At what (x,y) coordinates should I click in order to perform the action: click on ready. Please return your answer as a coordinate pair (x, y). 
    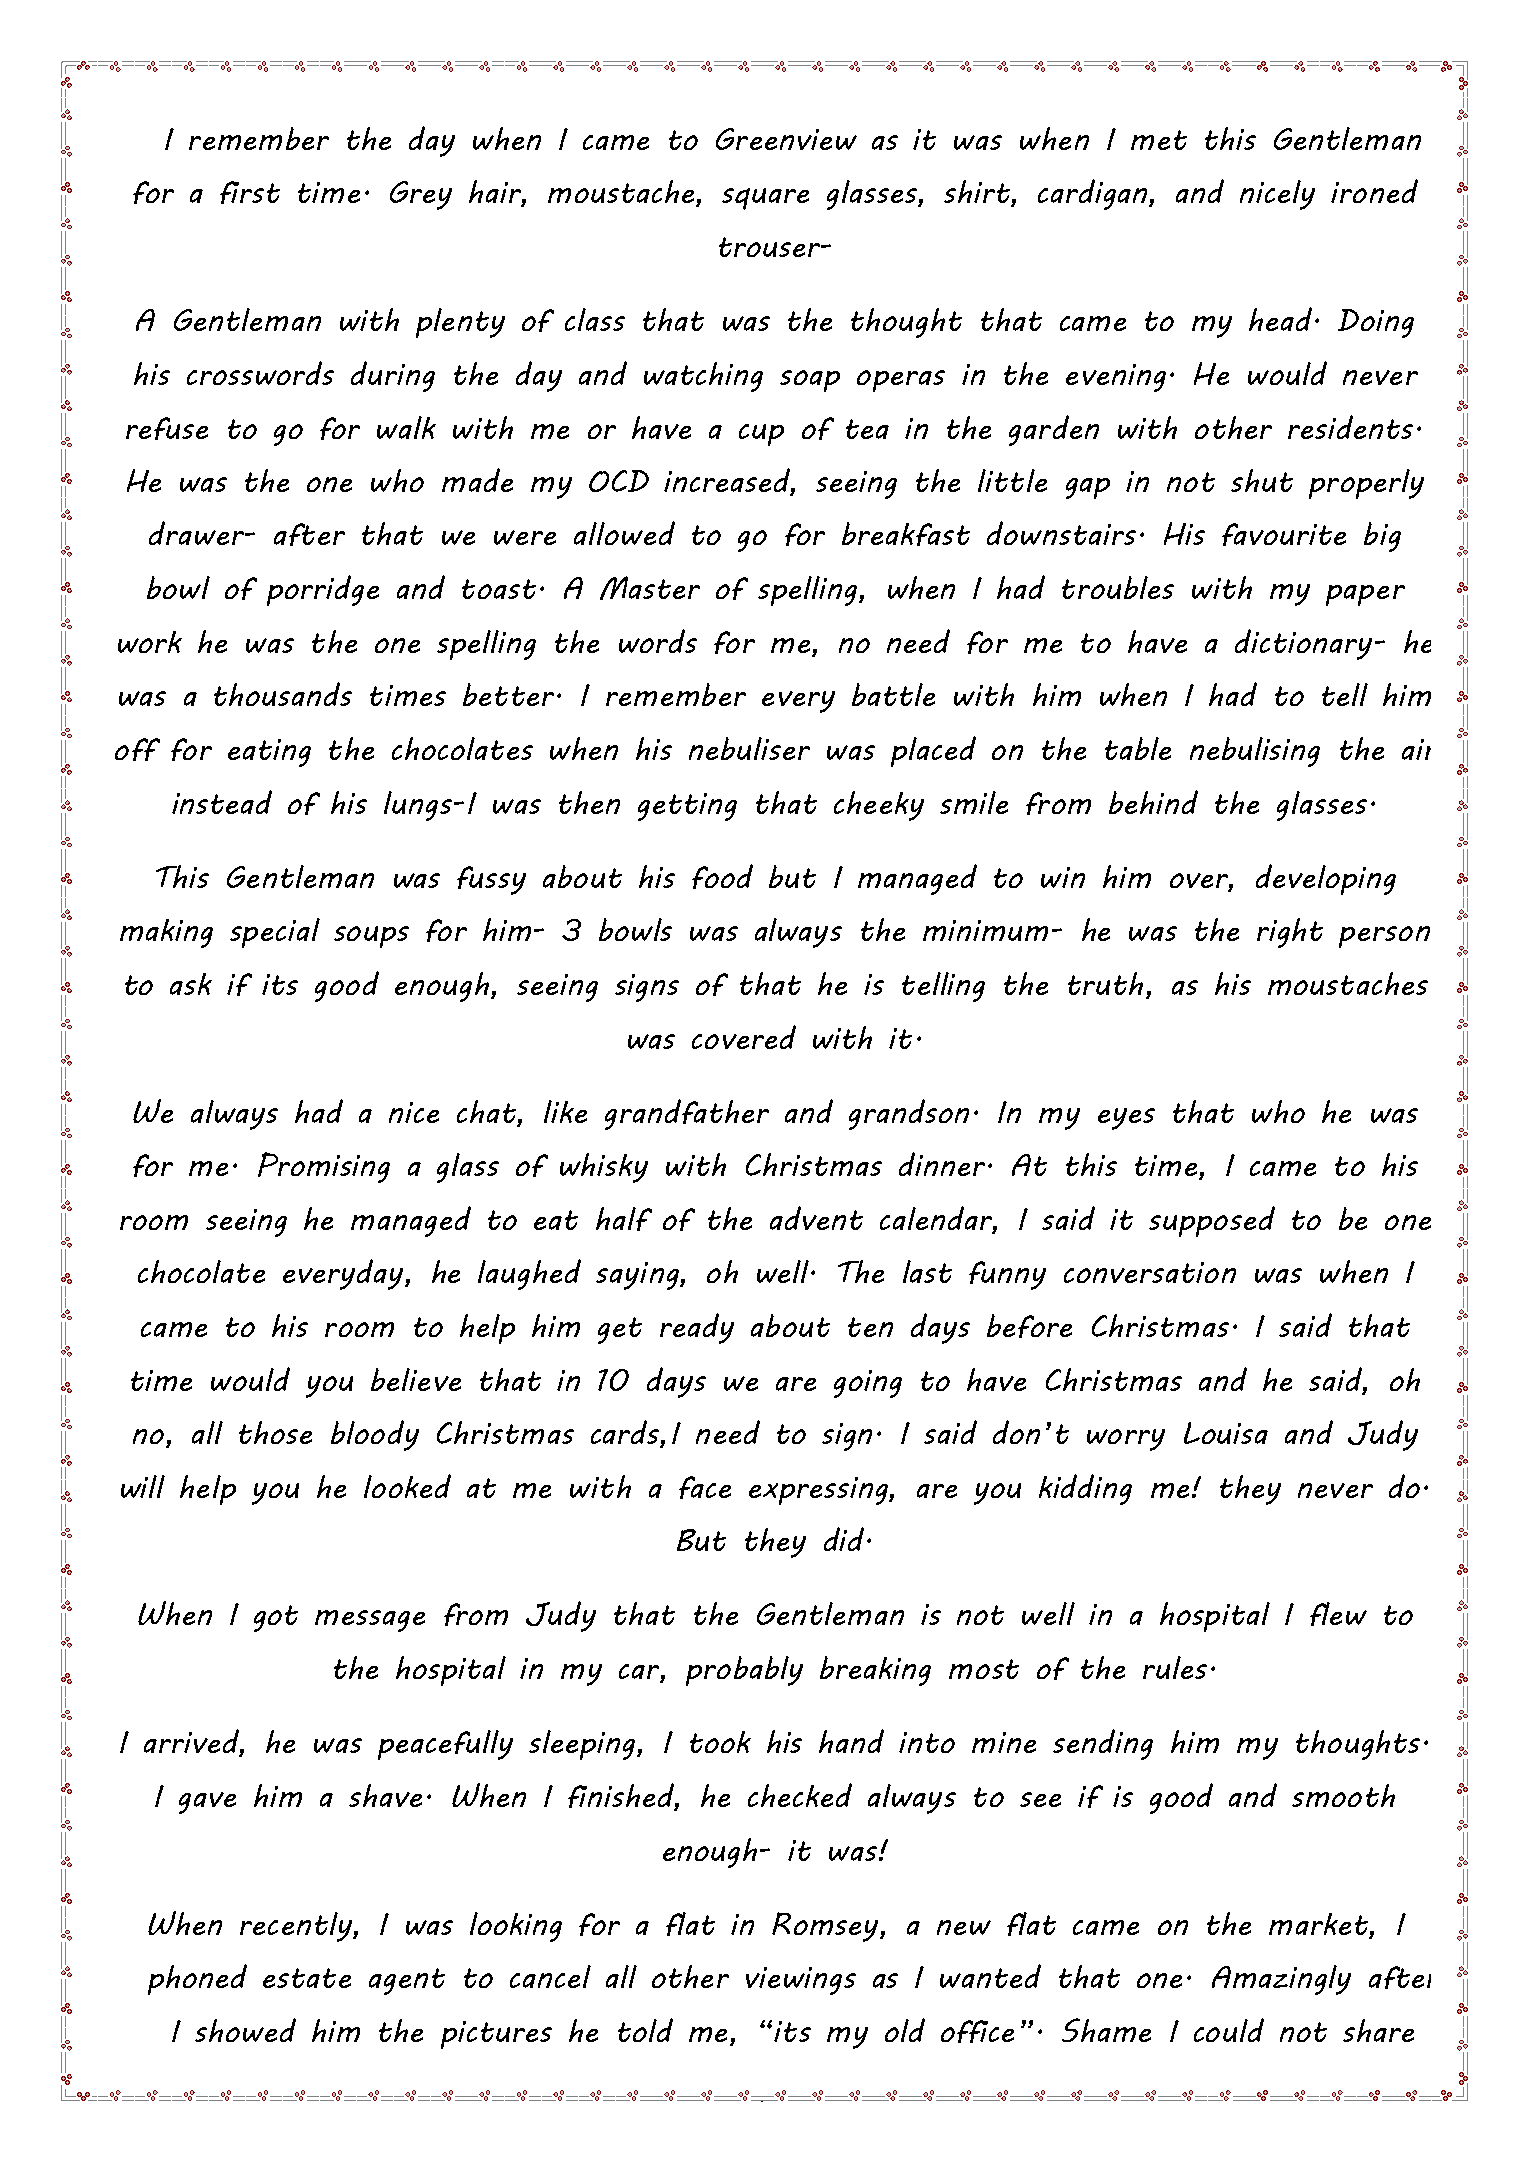
    Looking at the image, I should click on (697, 1328).
